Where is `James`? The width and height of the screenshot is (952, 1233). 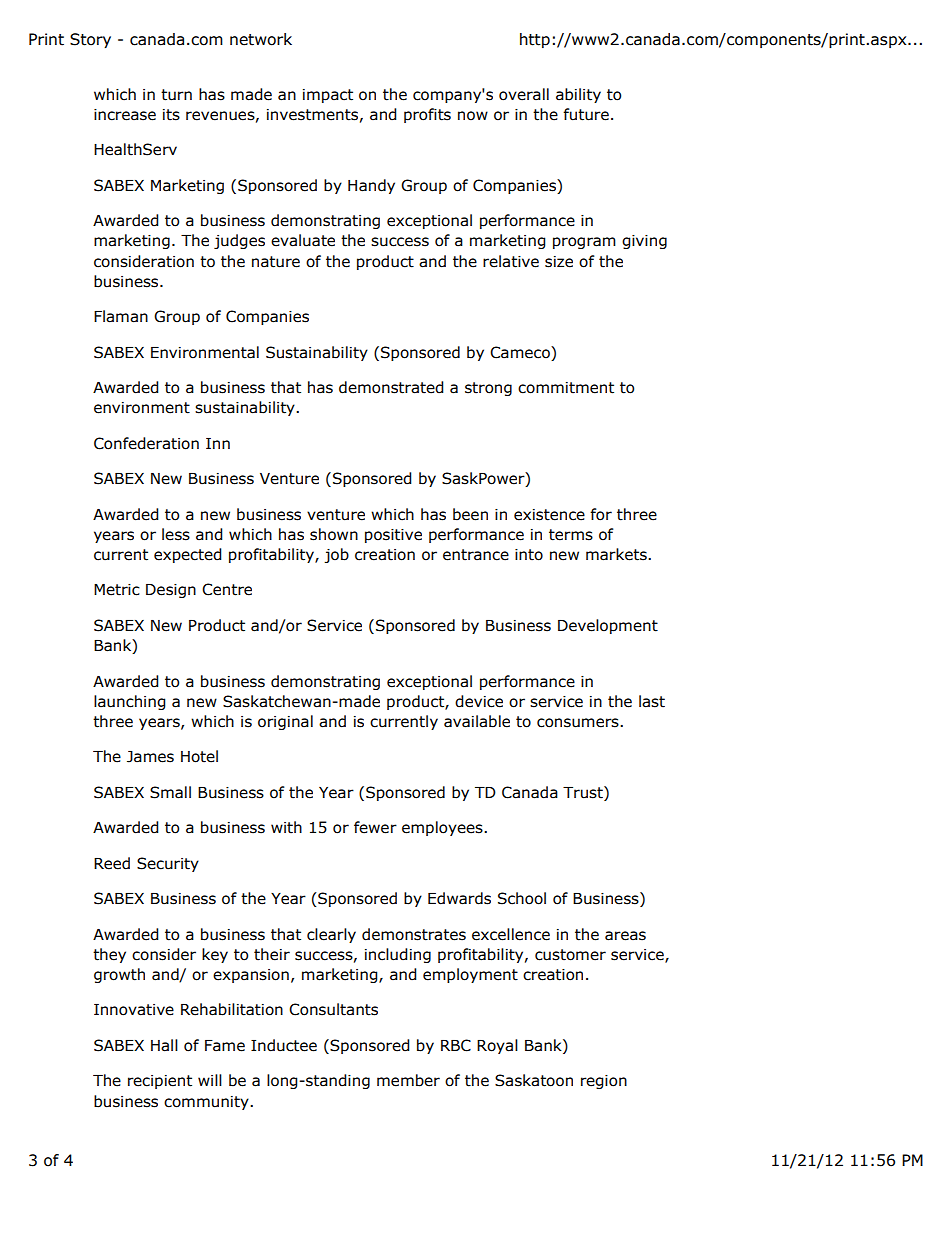
James is located at coordinates (150, 757).
